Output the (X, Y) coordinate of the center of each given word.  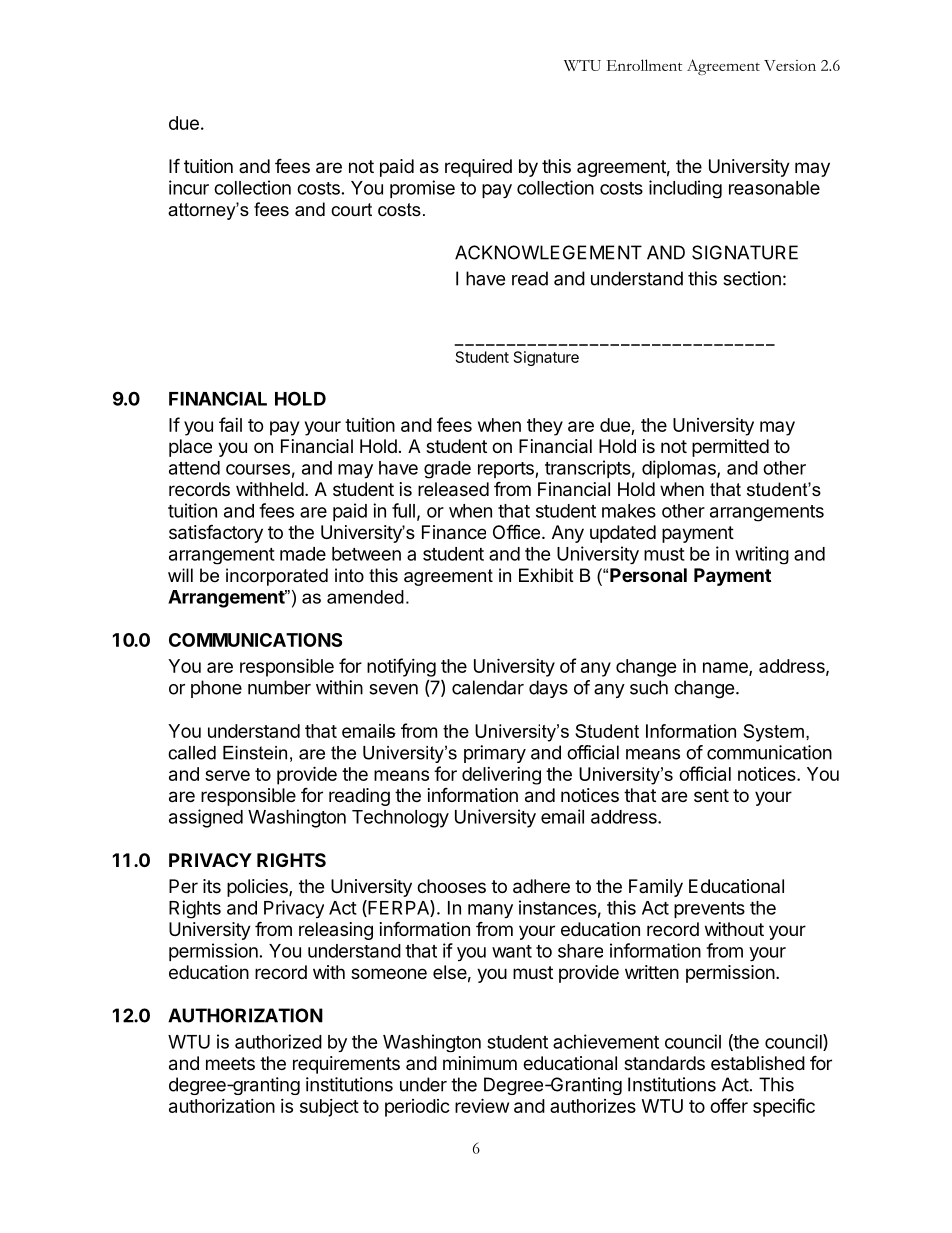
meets (230, 1063)
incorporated (277, 577)
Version (790, 65)
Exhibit (546, 575)
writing (762, 555)
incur (189, 187)
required (478, 168)
